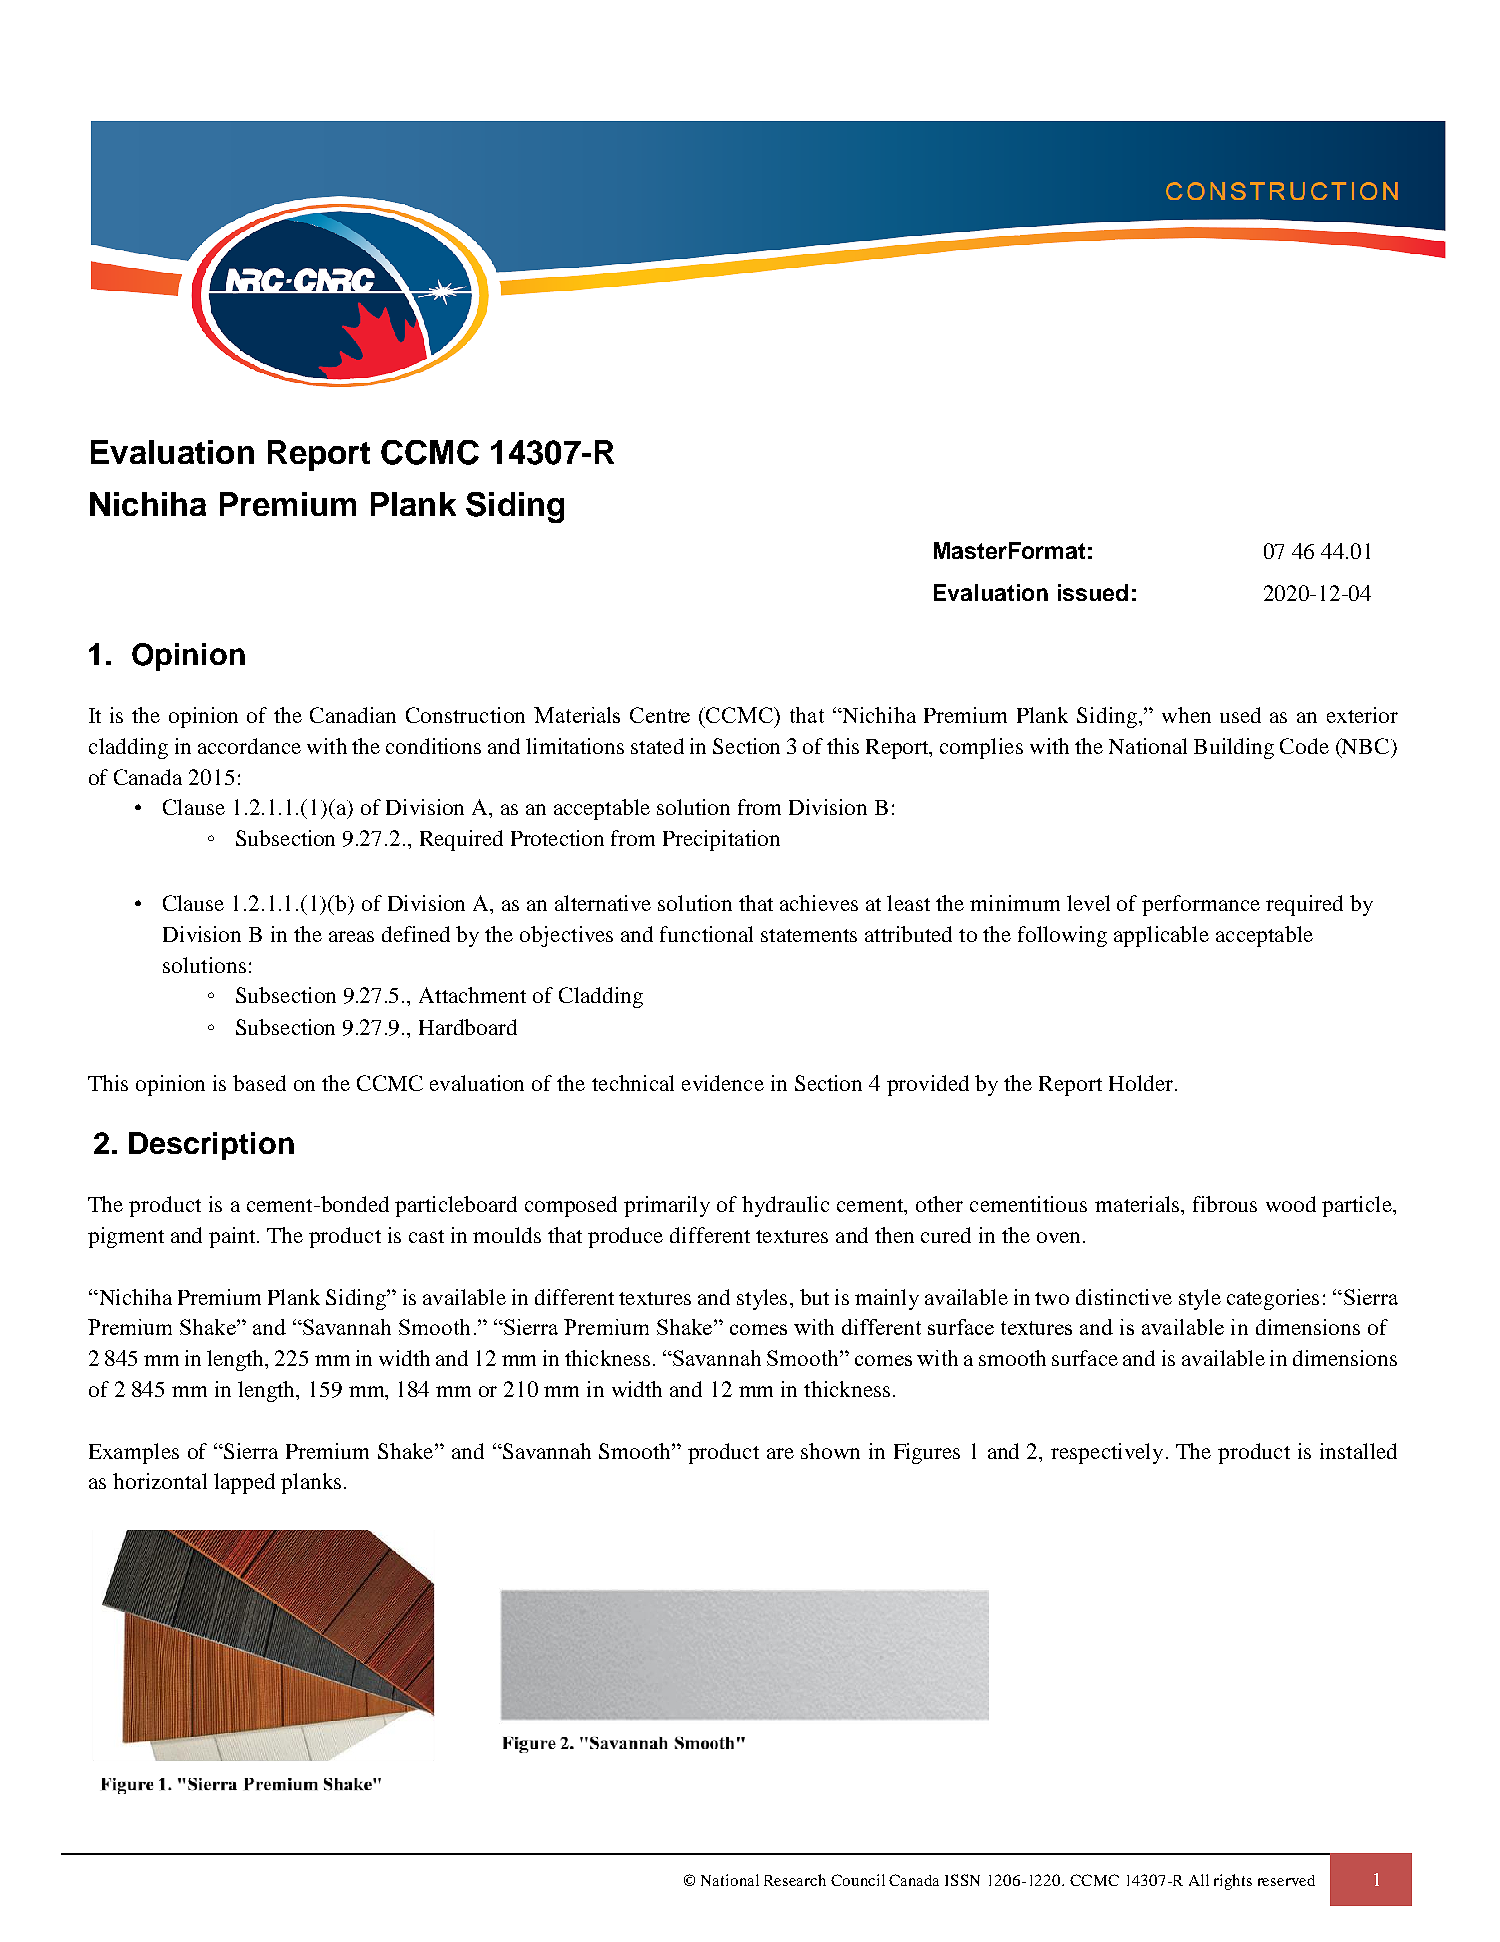 The height and width of the screenshot is (1942, 1500). Describe the element at coordinates (1093, 592) in the screenshot. I see `issued` at that location.
